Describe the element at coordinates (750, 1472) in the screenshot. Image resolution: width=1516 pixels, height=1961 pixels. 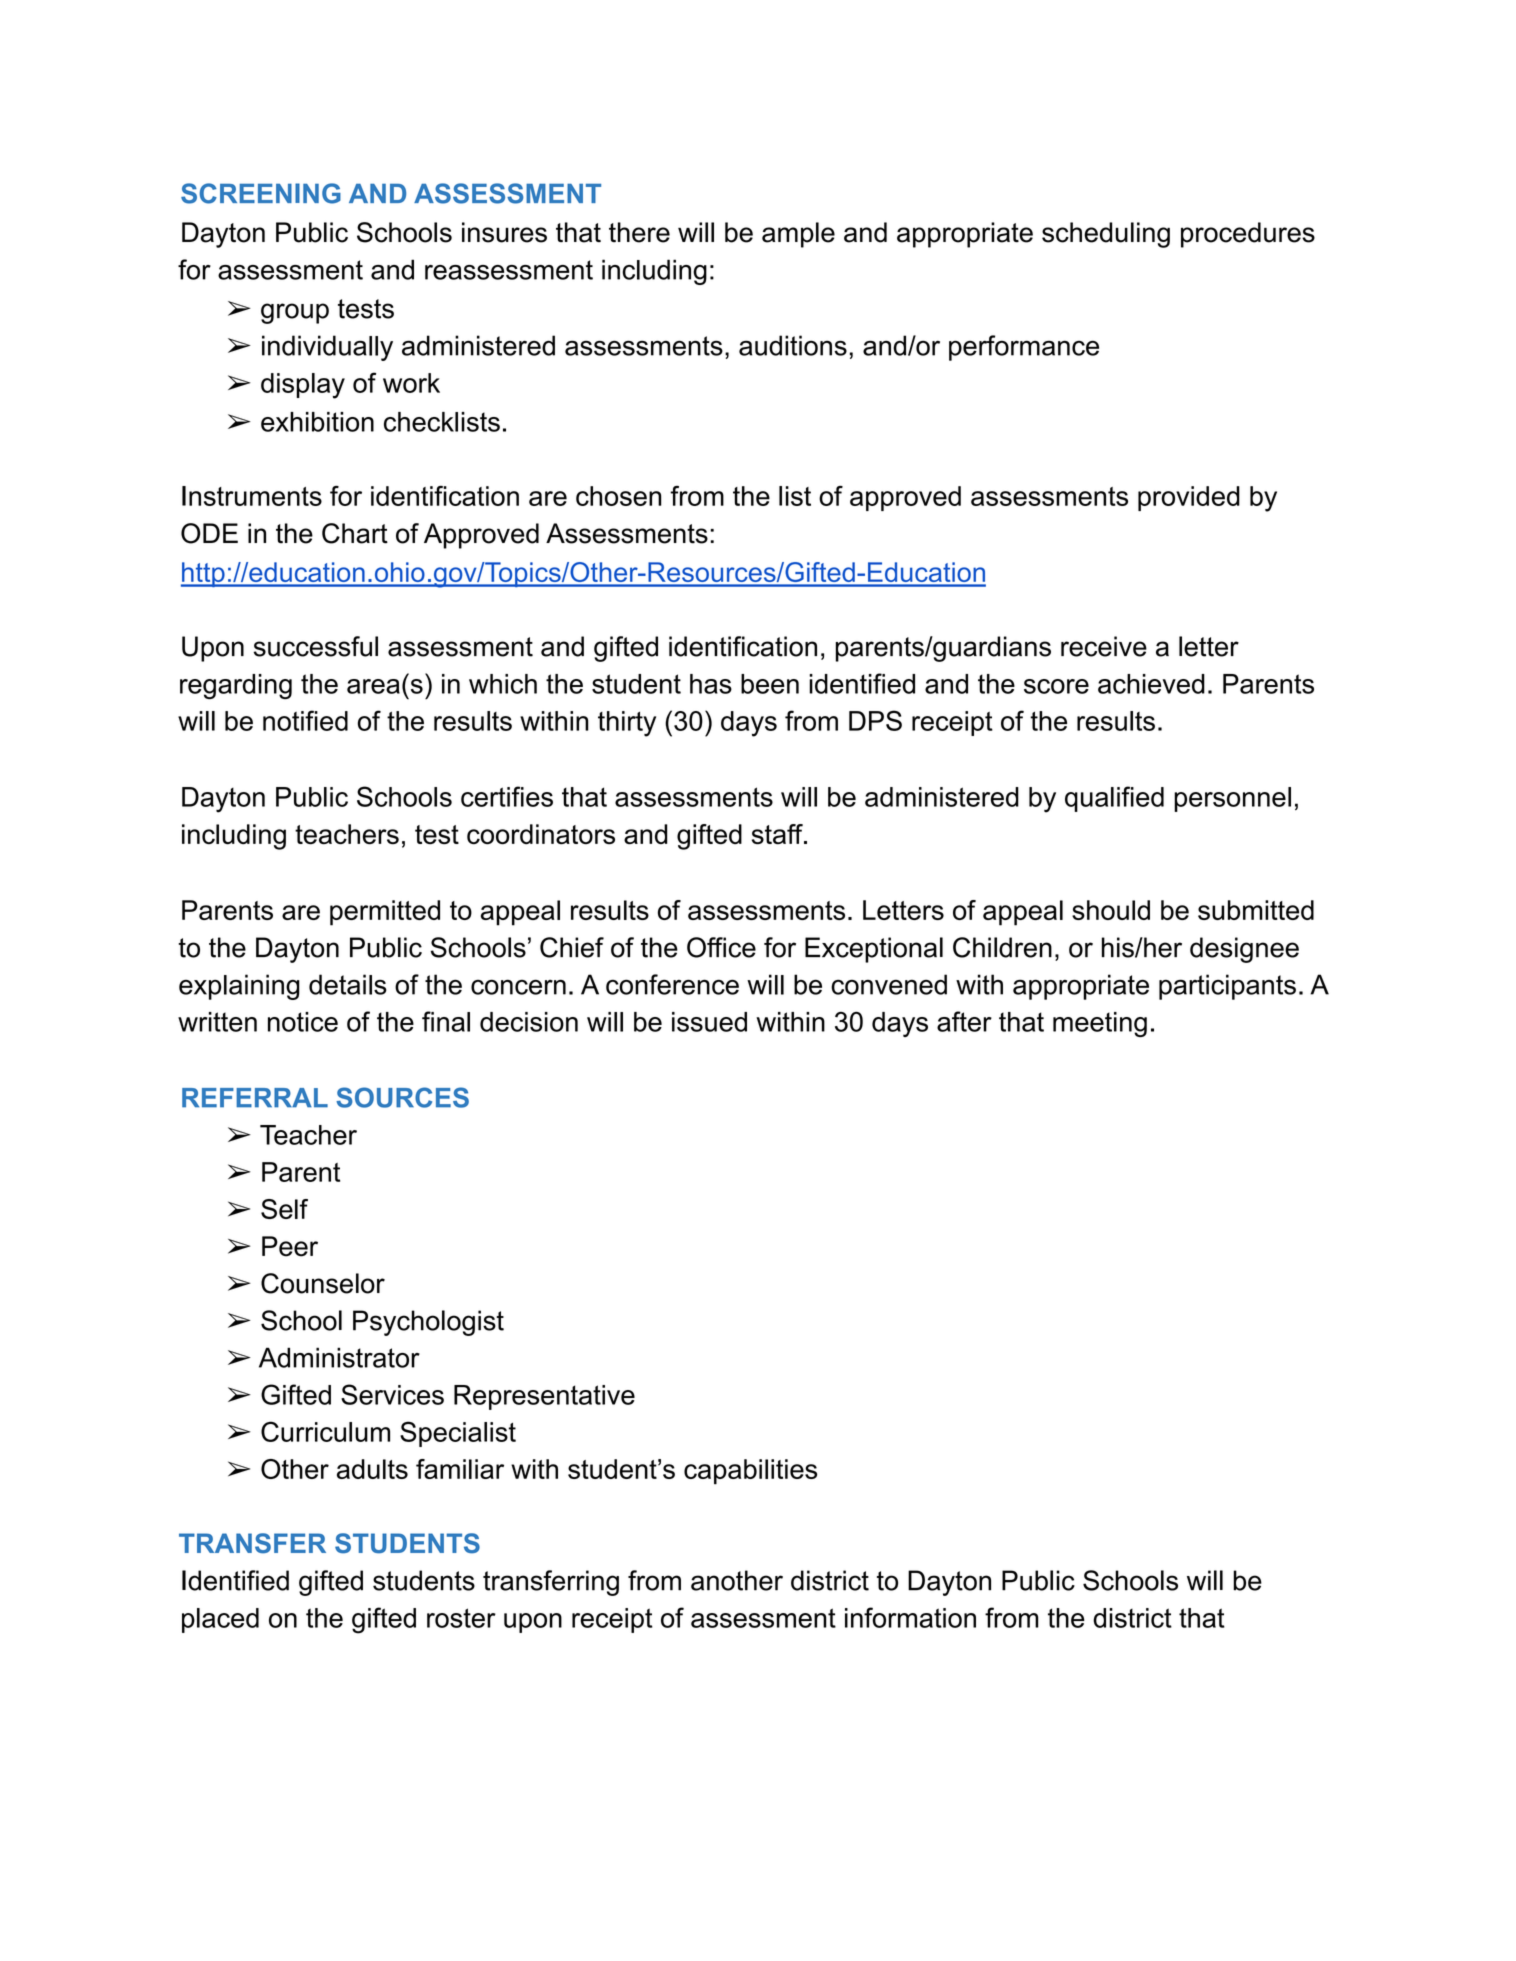
I see `capabilities` at that location.
